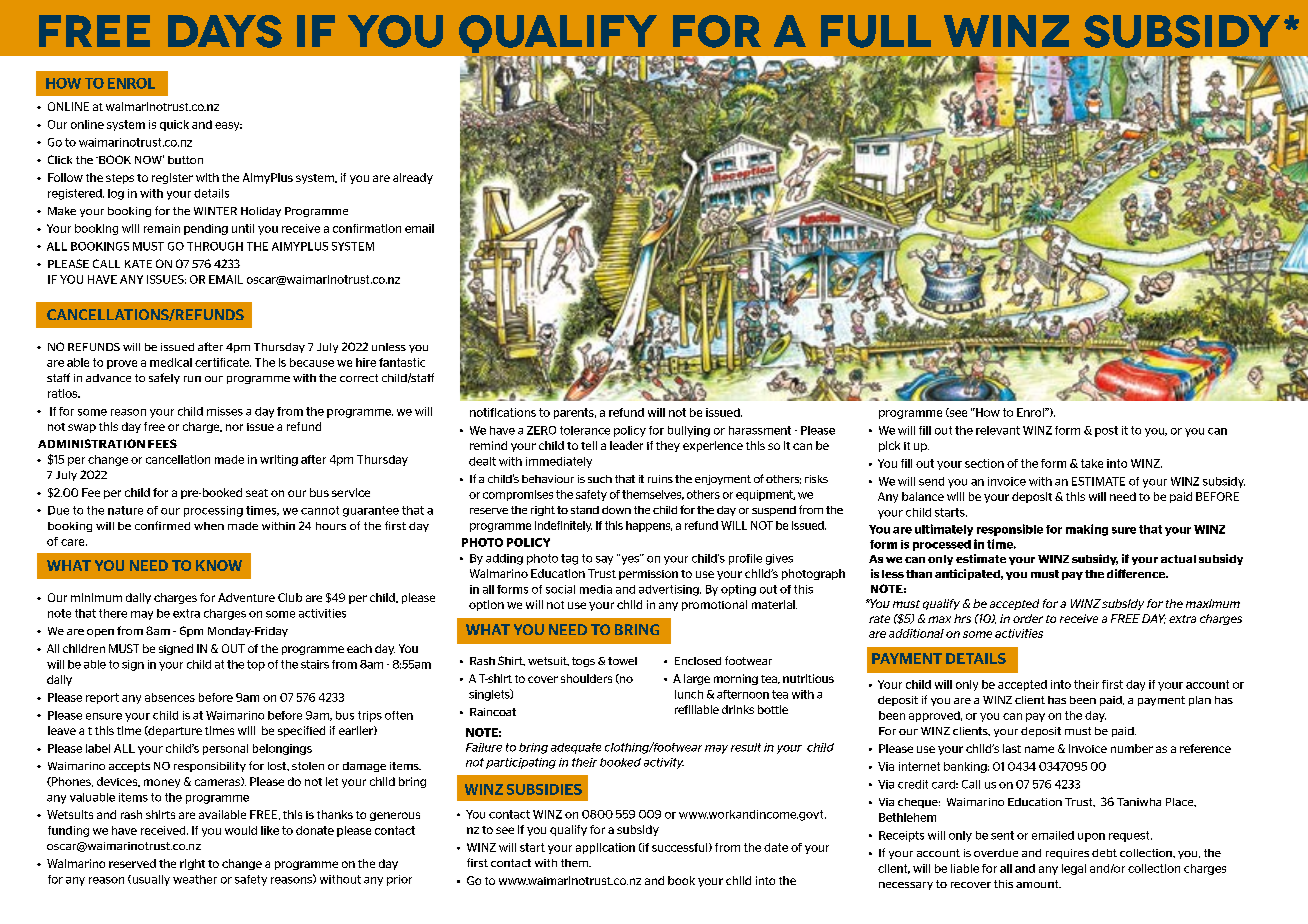  What do you see at coordinates (413, 178) in the document?
I see `already` at bounding box center [413, 178].
